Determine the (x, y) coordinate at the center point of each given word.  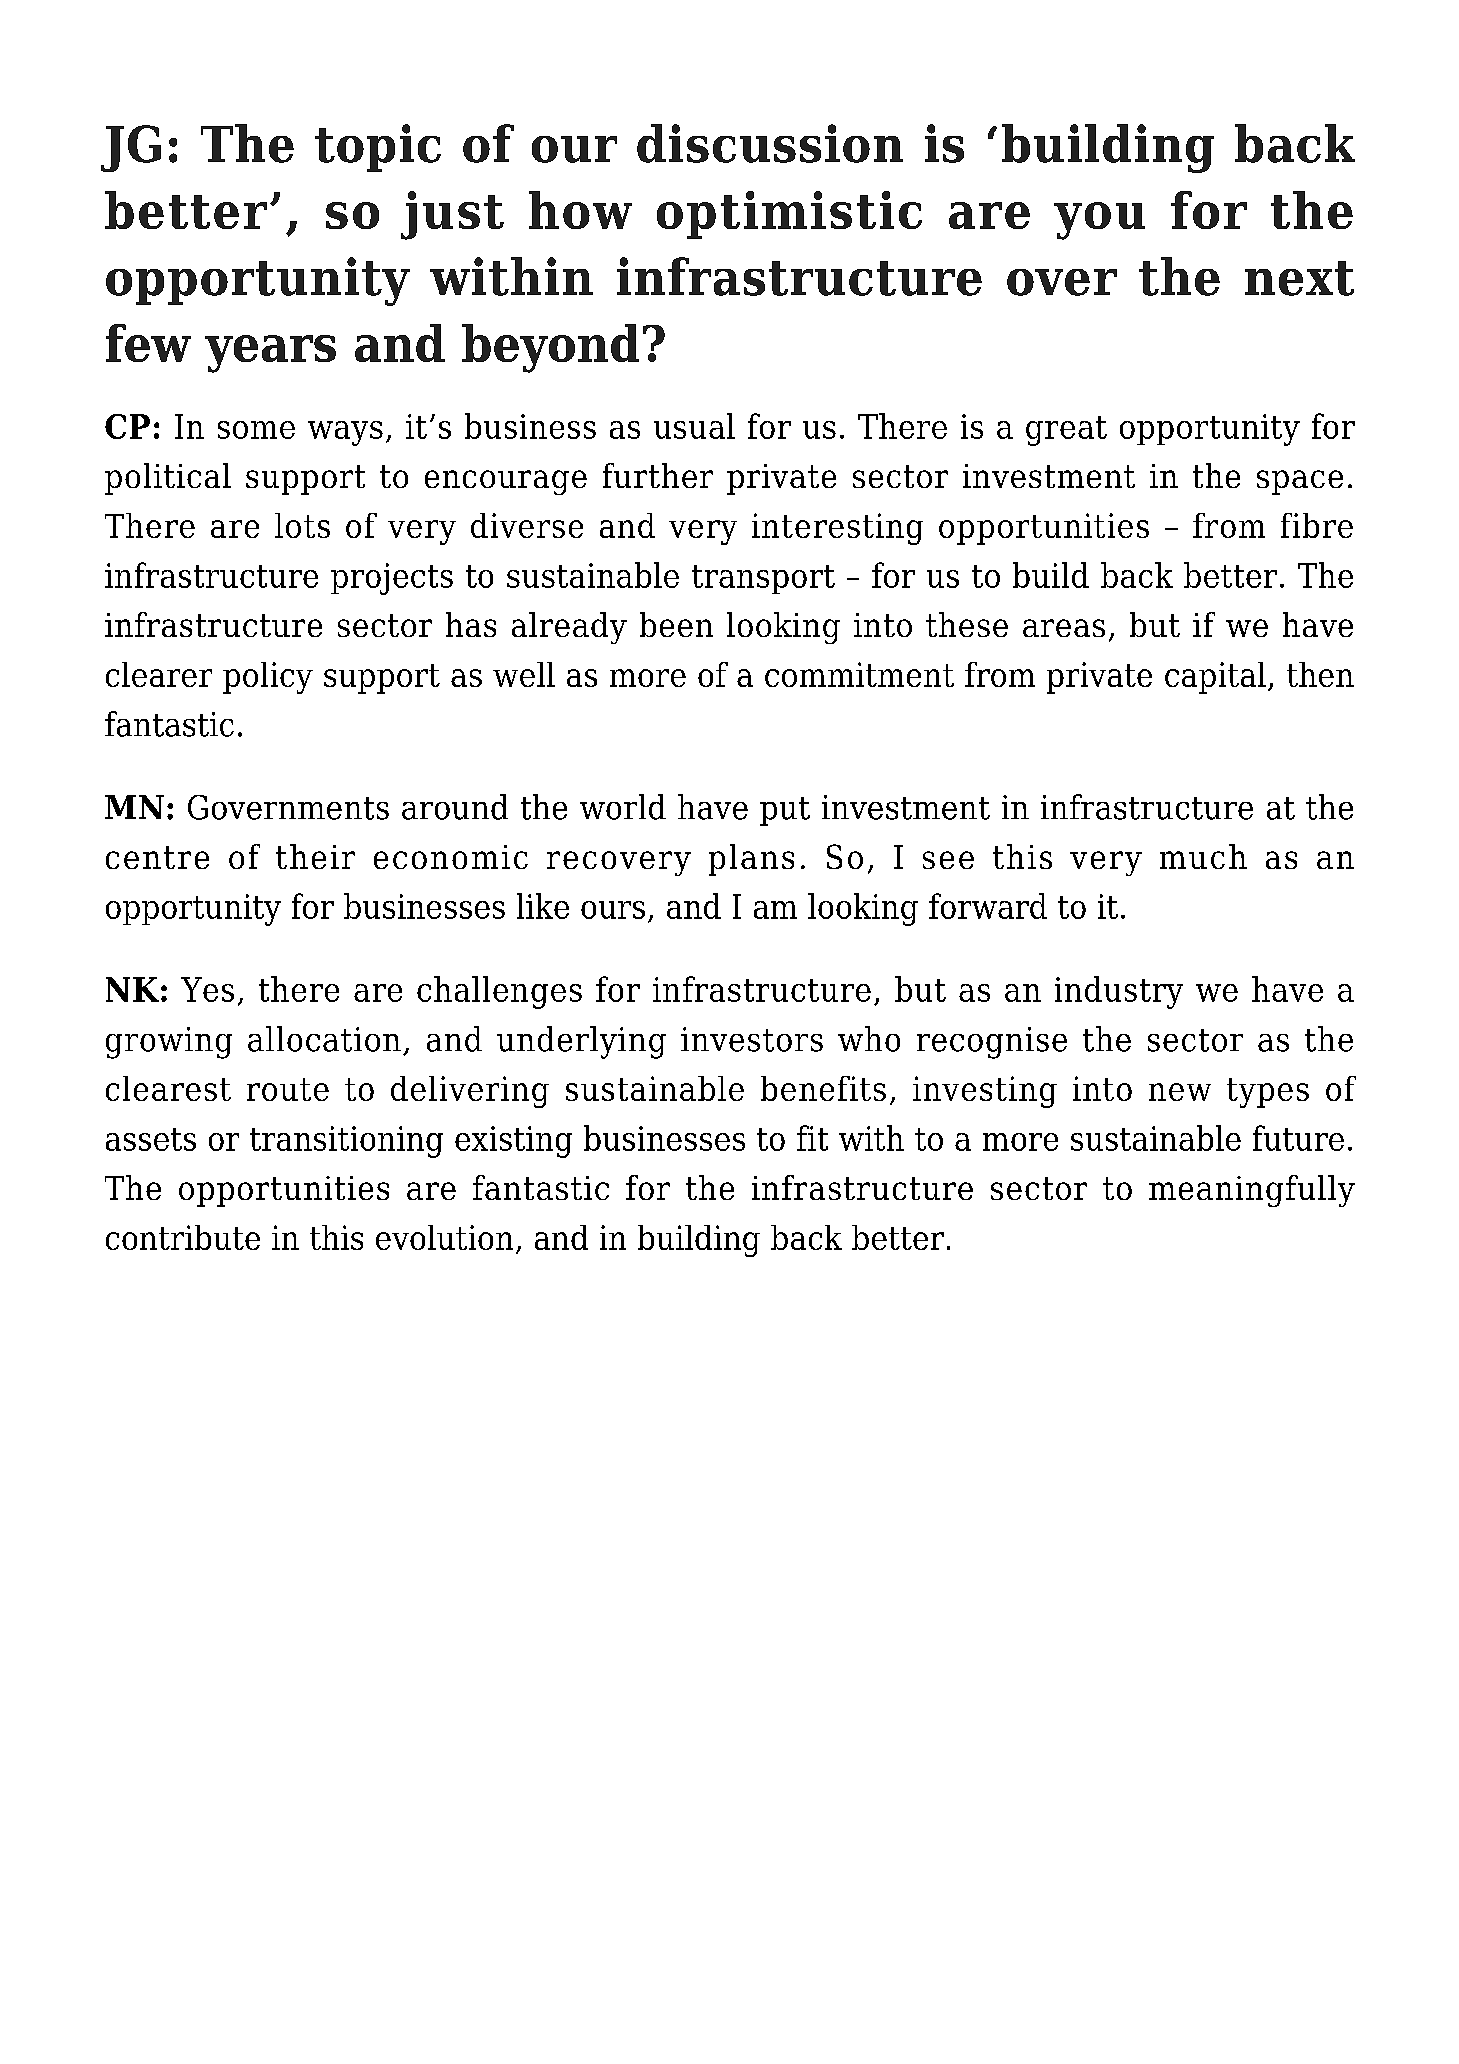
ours (613, 910)
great (1066, 431)
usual (694, 426)
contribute (183, 1237)
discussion (770, 143)
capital (1215, 678)
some (256, 430)
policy (268, 678)
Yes (207, 989)
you (1099, 221)
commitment (859, 674)
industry (1119, 992)
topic (378, 148)
